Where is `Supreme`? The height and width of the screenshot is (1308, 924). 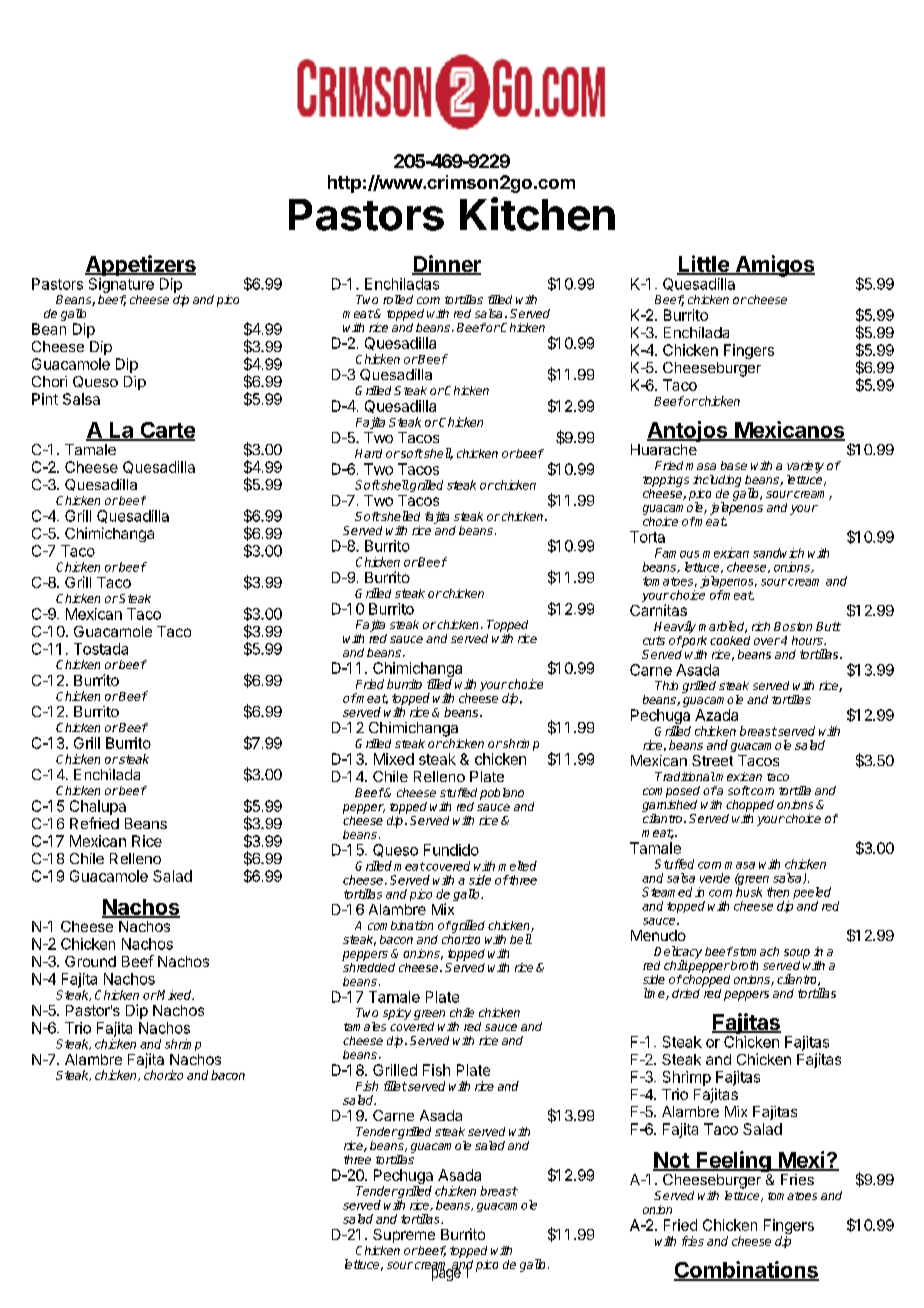
Supreme is located at coordinates (404, 1236).
